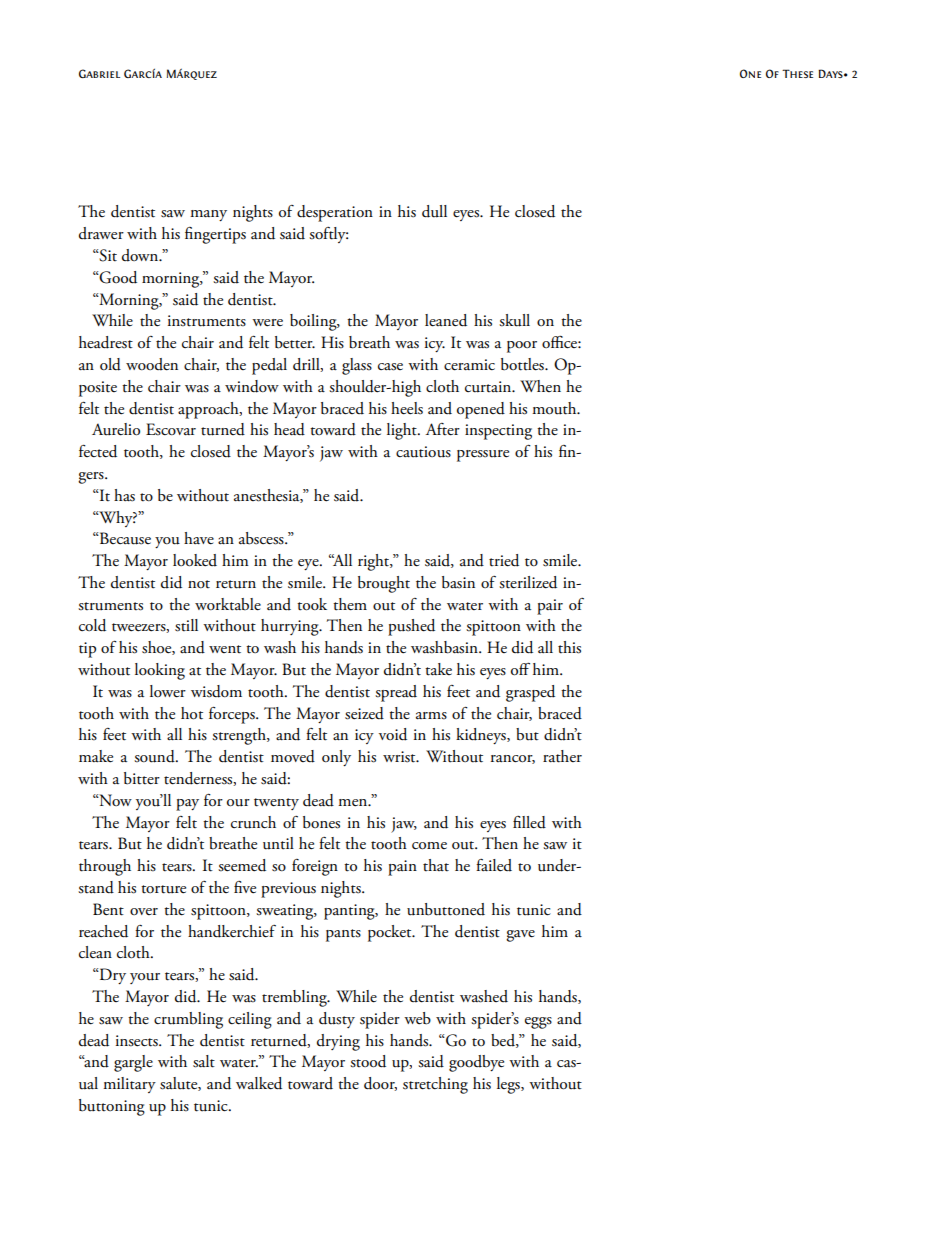 Image resolution: width=952 pixels, height=1233 pixels. I want to click on that, so click(436, 865).
